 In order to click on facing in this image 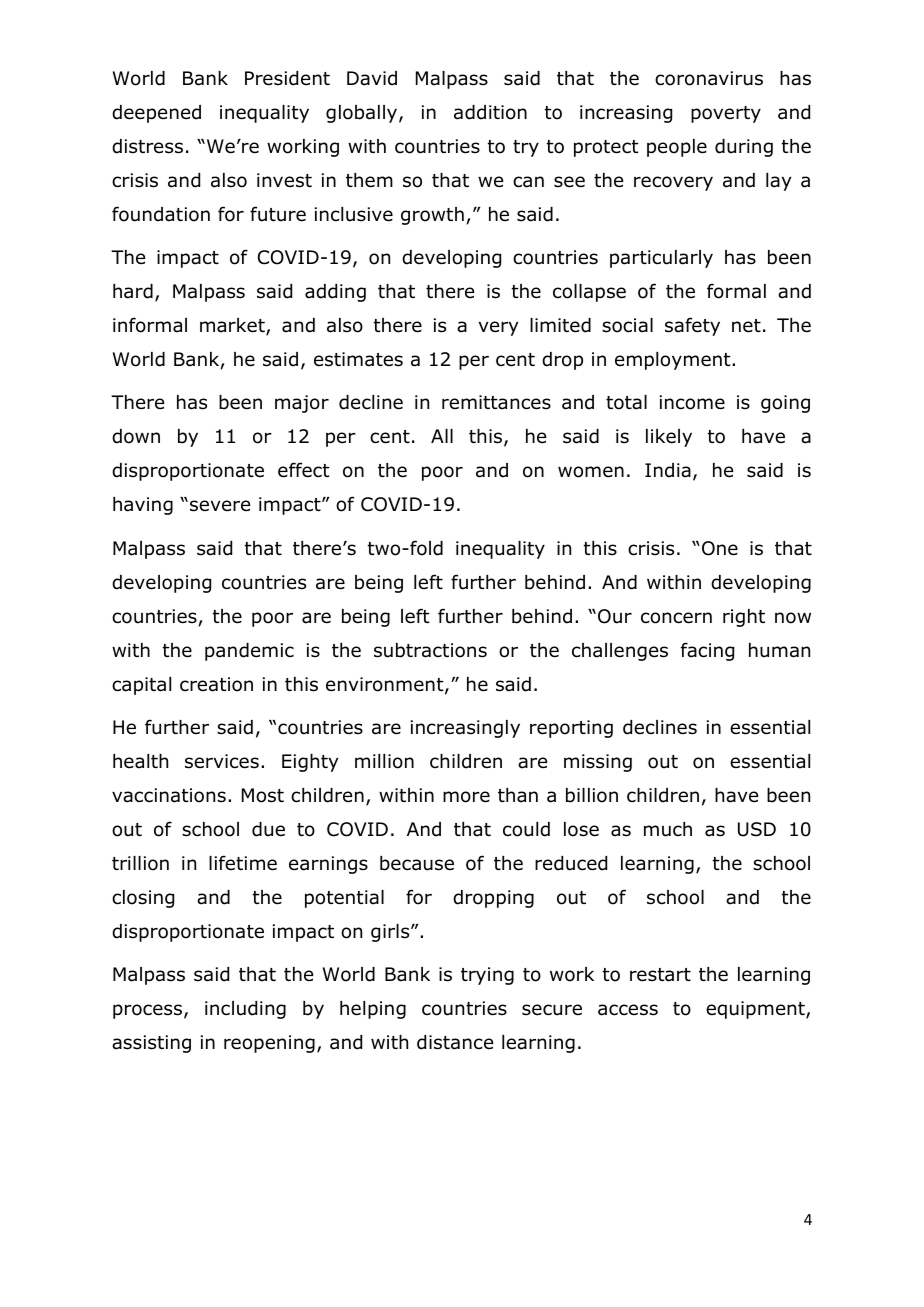, I will do `click(707, 651)`.
